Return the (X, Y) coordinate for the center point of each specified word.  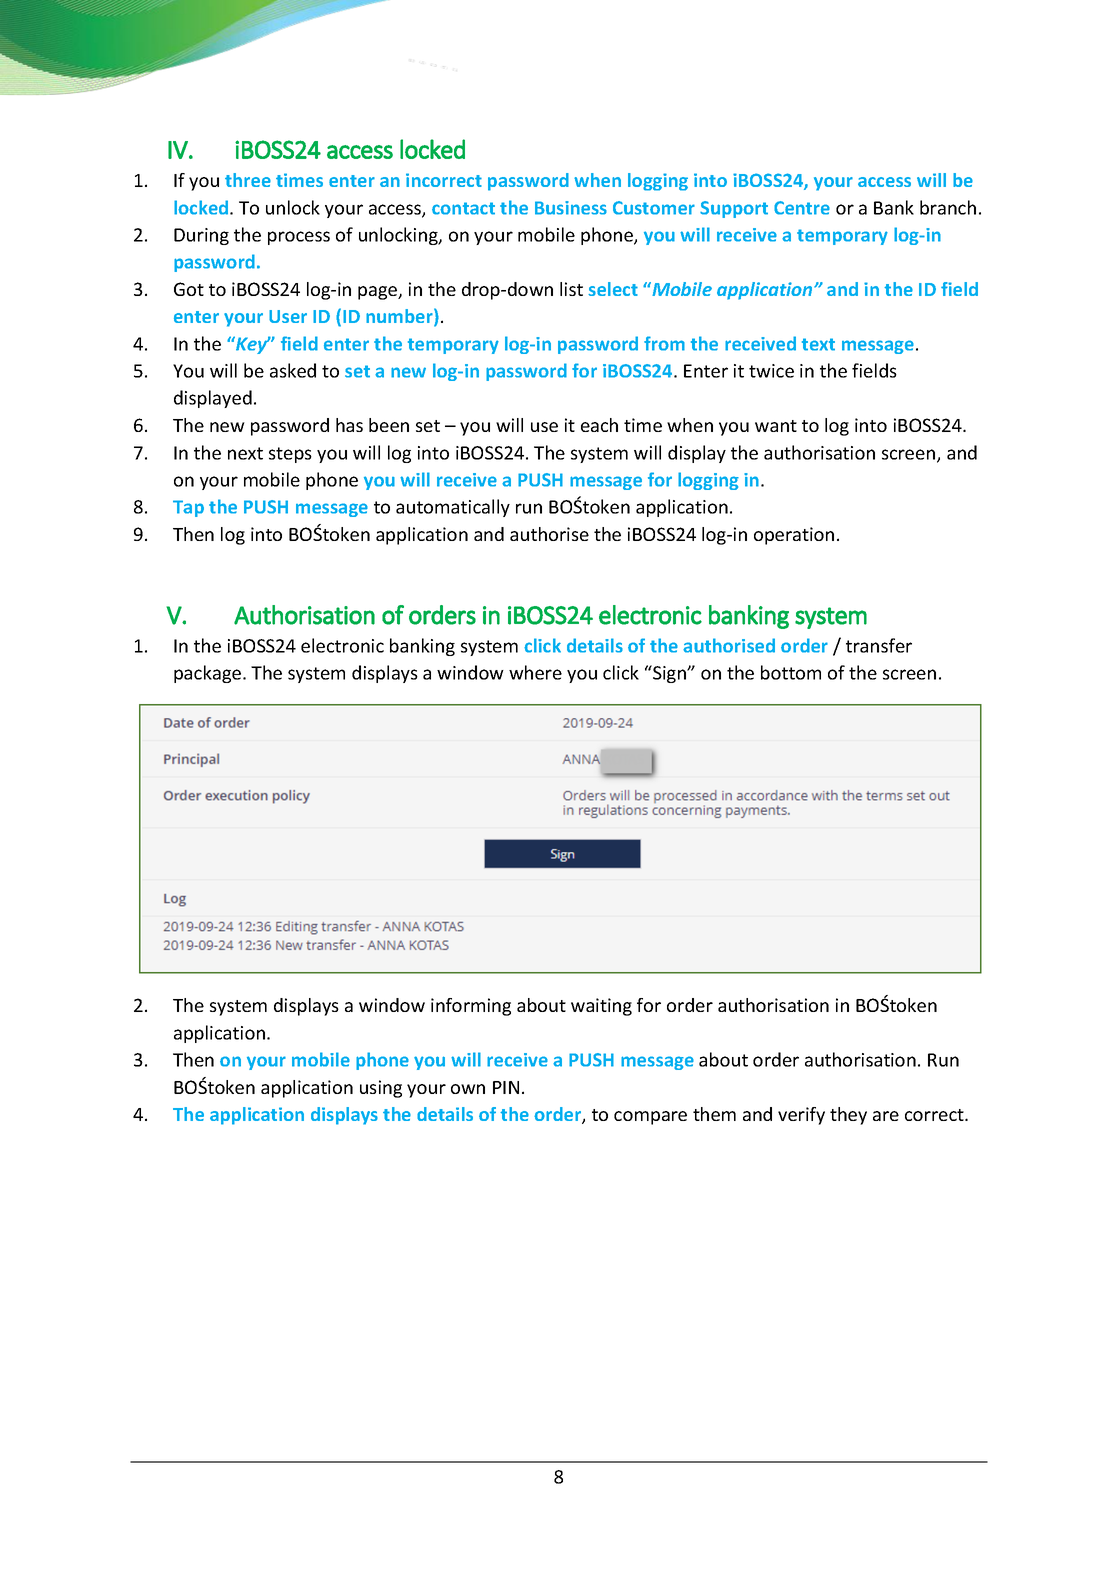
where (535, 672)
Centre (802, 208)
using (381, 1089)
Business (571, 208)
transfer (879, 645)
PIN (506, 1087)
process (299, 238)
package (209, 674)
